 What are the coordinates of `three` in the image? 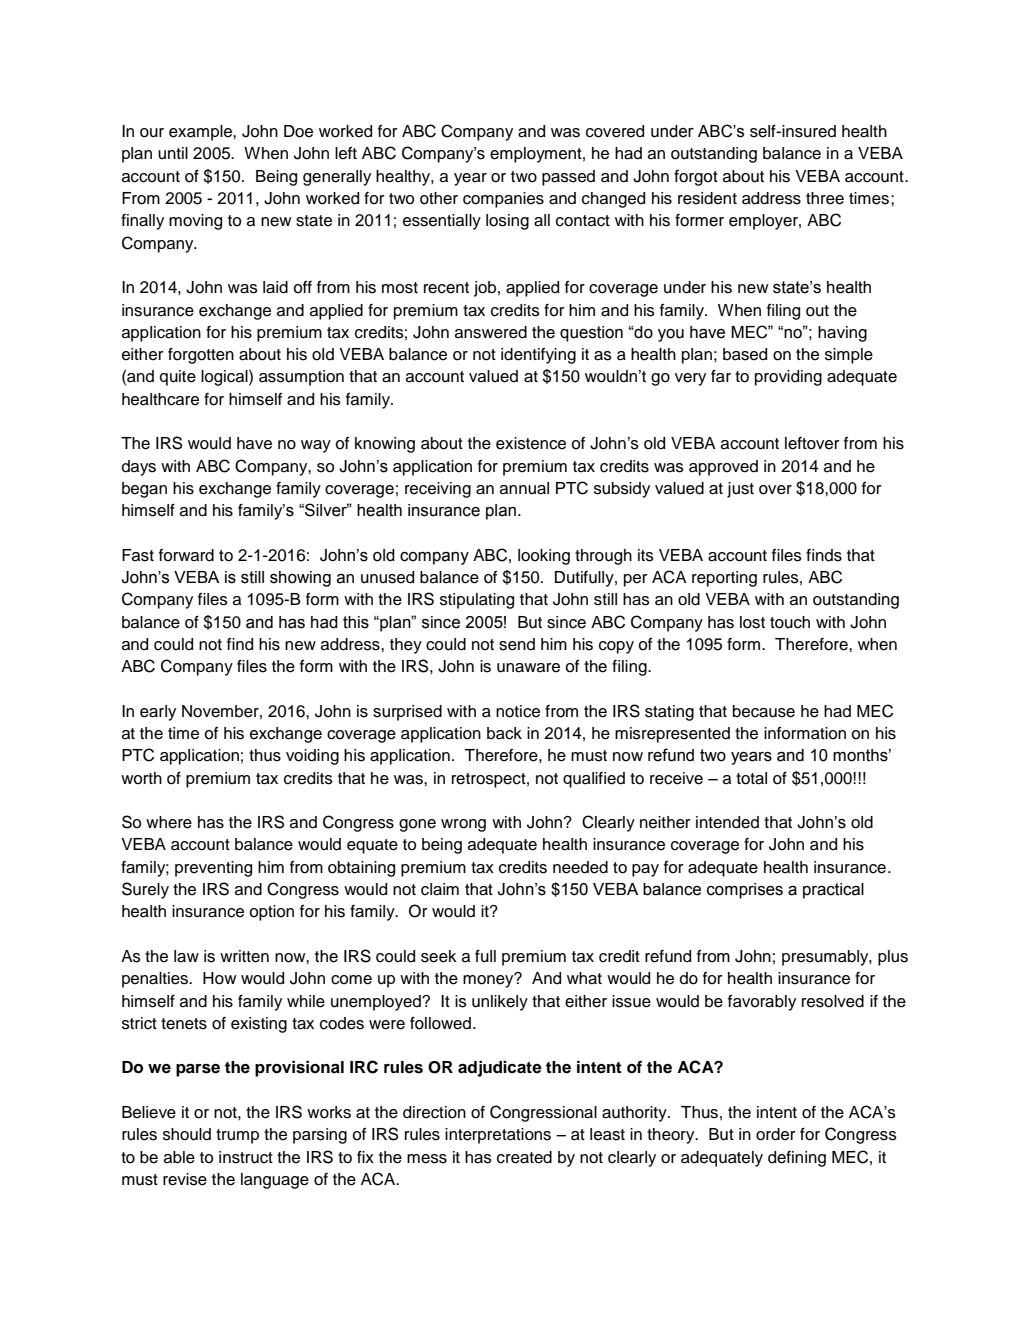 It's located at (825, 198).
